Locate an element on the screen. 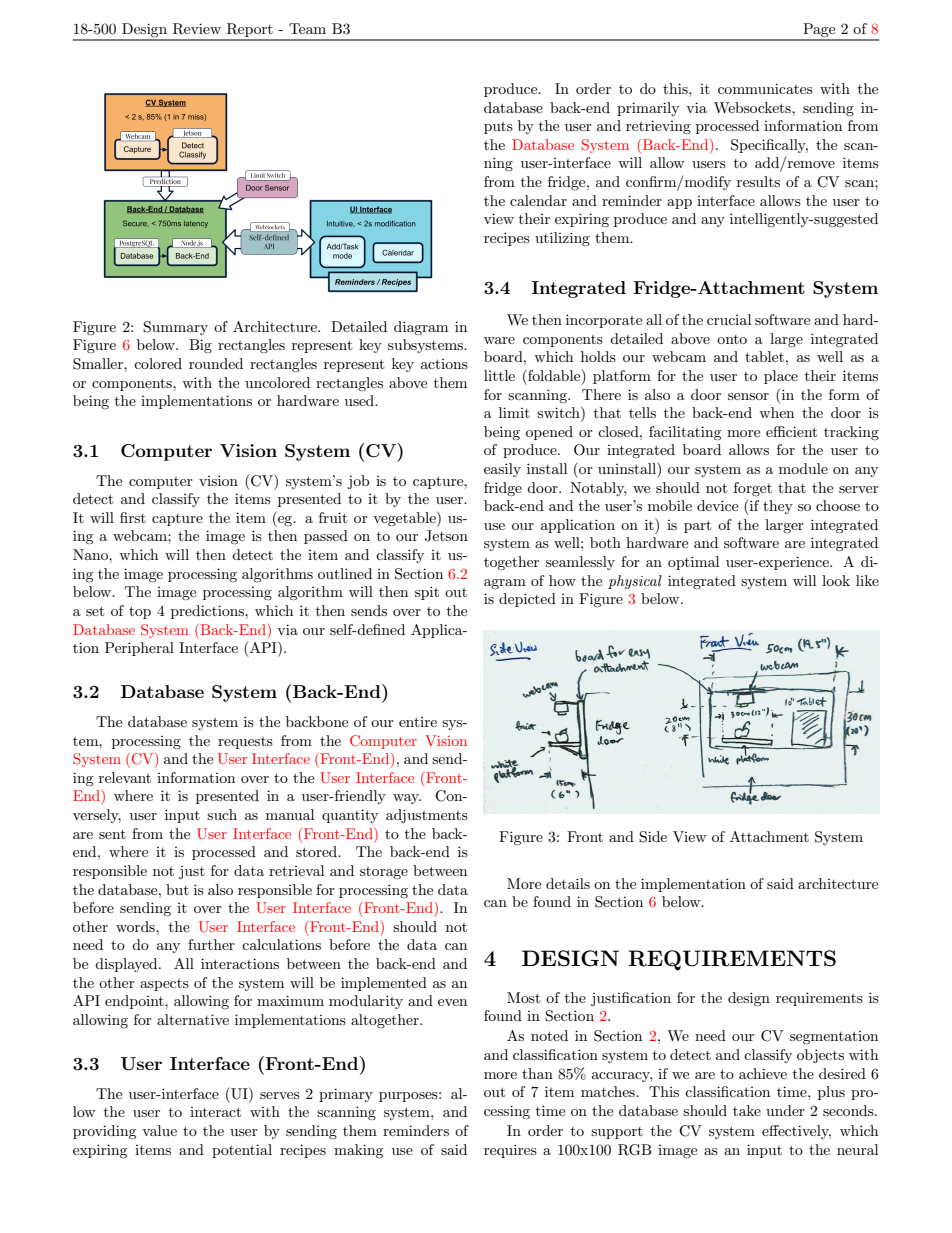  little is located at coordinates (499, 375).
